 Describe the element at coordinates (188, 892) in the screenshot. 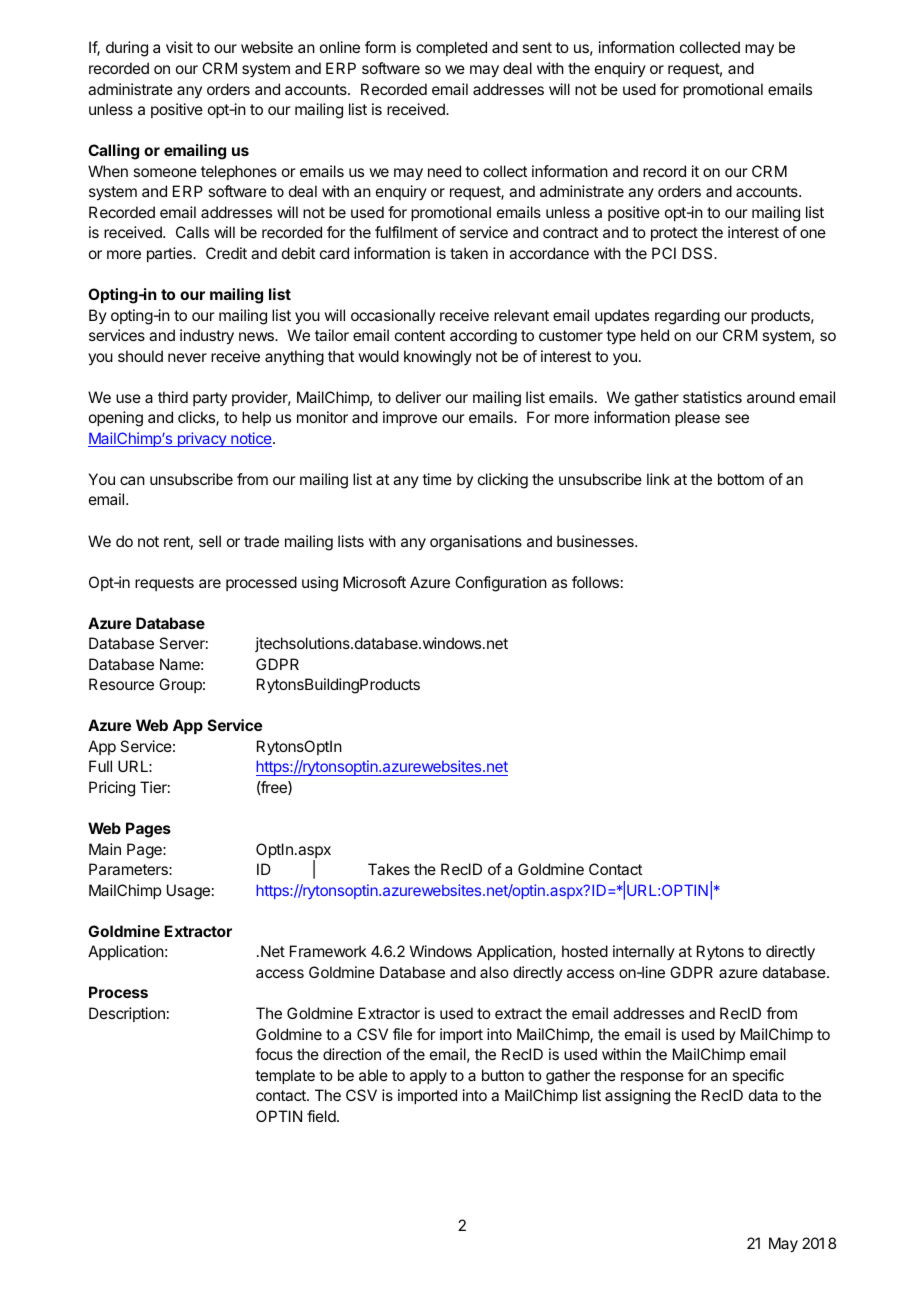

I see `Usage` at that location.
